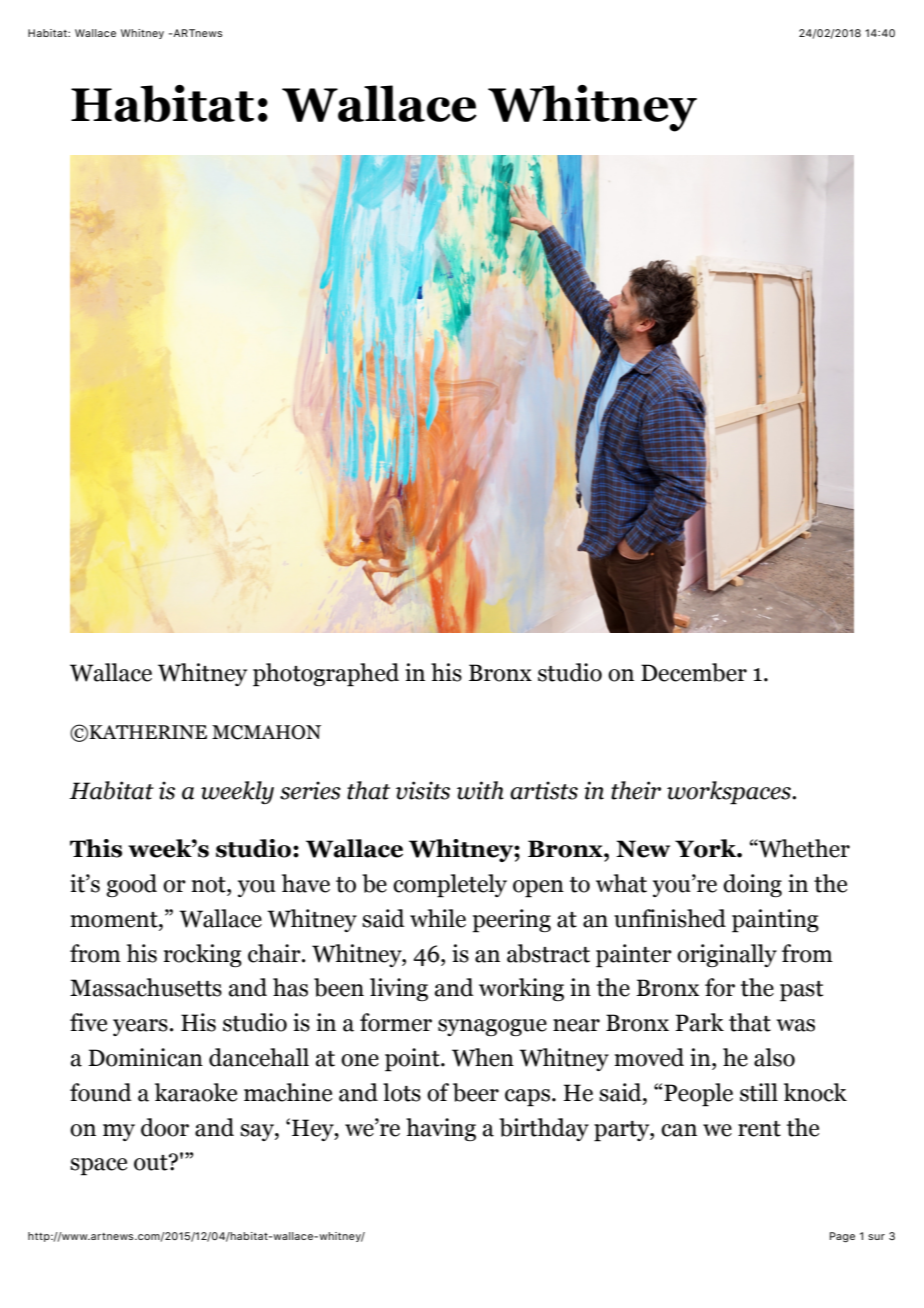  I want to click on still, so click(759, 1092).
